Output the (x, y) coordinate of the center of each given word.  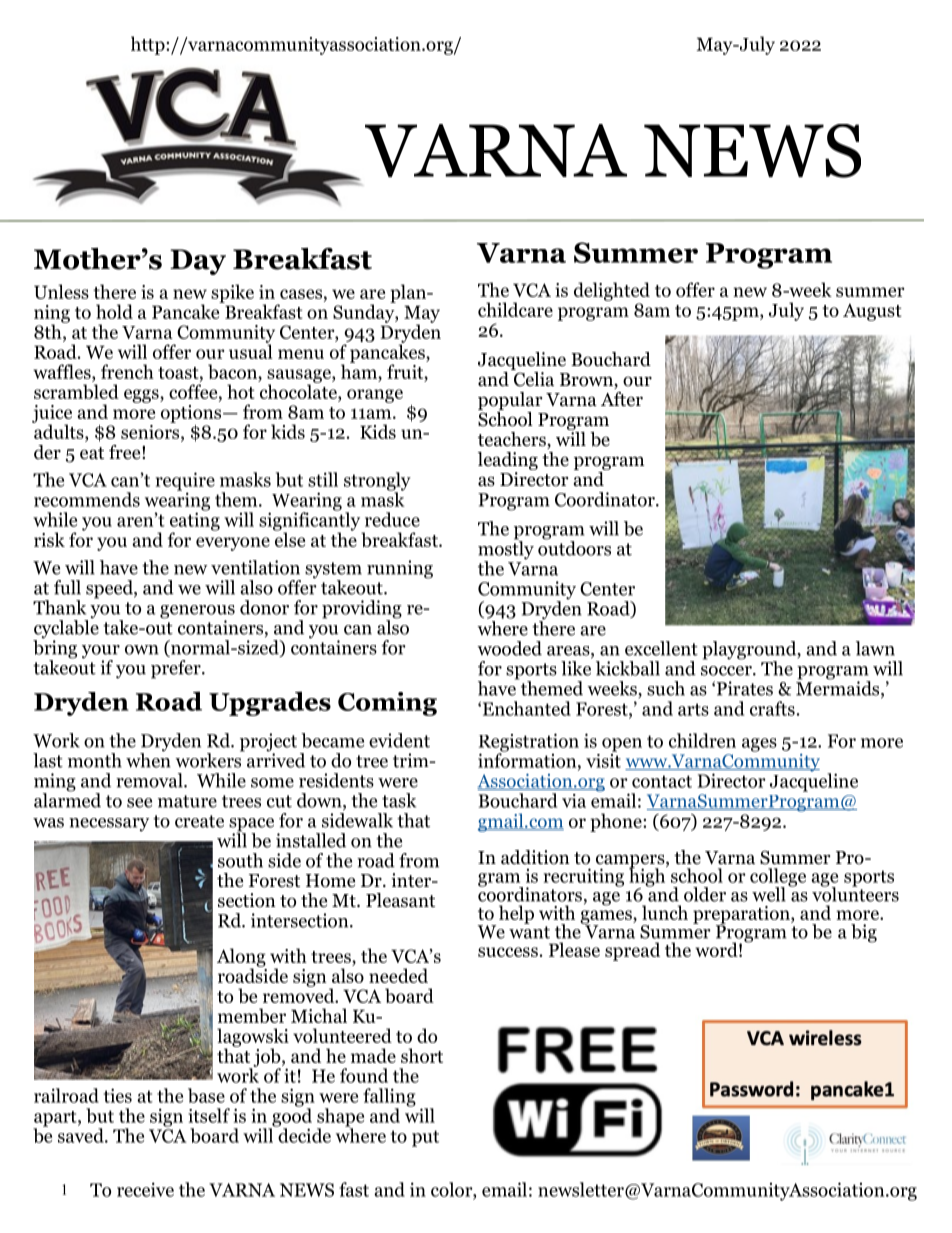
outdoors (574, 547)
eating (195, 521)
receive (145, 1189)
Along (241, 958)
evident (399, 740)
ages (759, 745)
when (148, 759)
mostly (506, 550)
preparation (742, 916)
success (508, 952)
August (872, 312)
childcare (515, 309)
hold (114, 311)
